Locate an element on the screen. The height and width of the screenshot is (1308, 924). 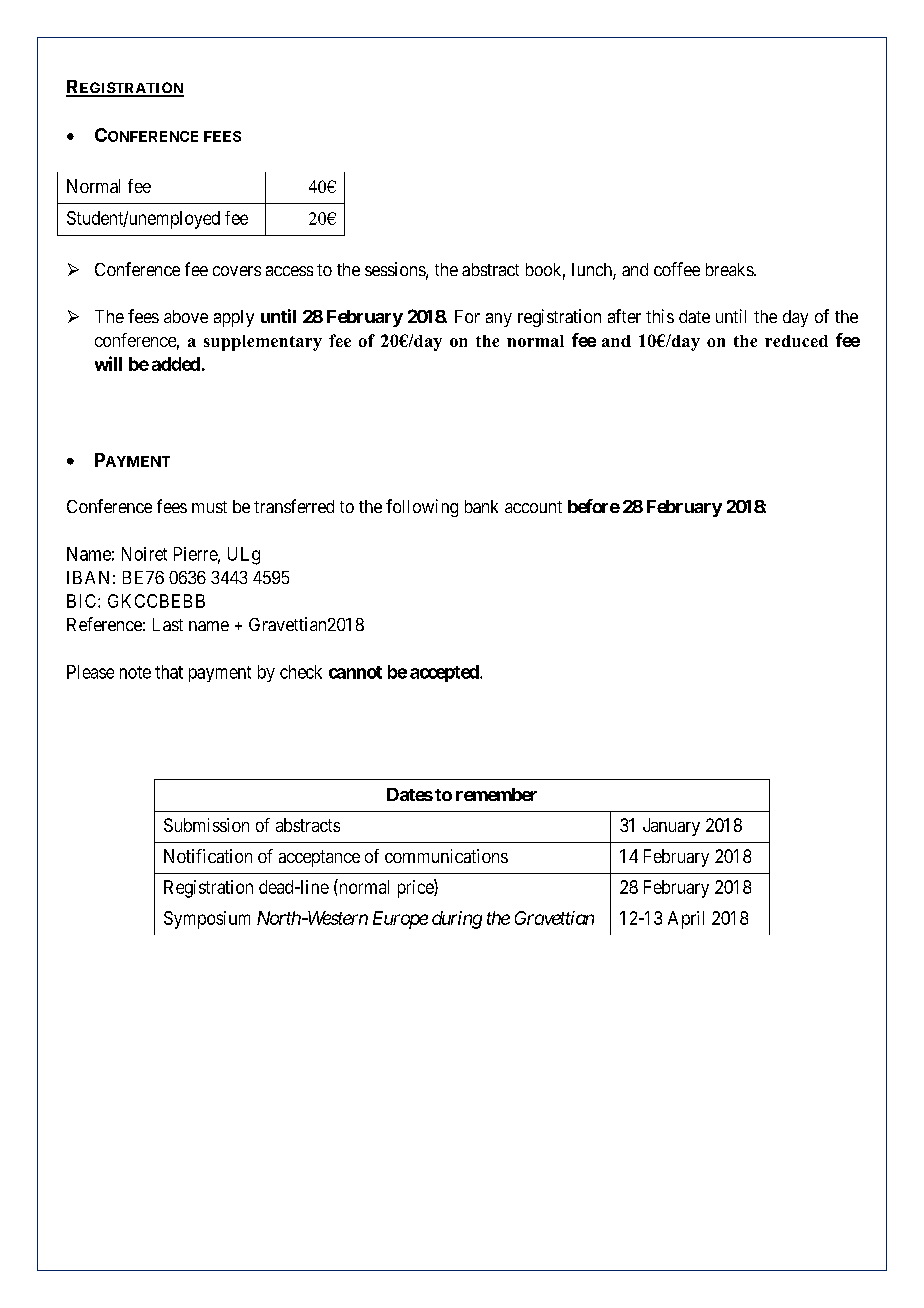
January is located at coordinates (671, 827).
